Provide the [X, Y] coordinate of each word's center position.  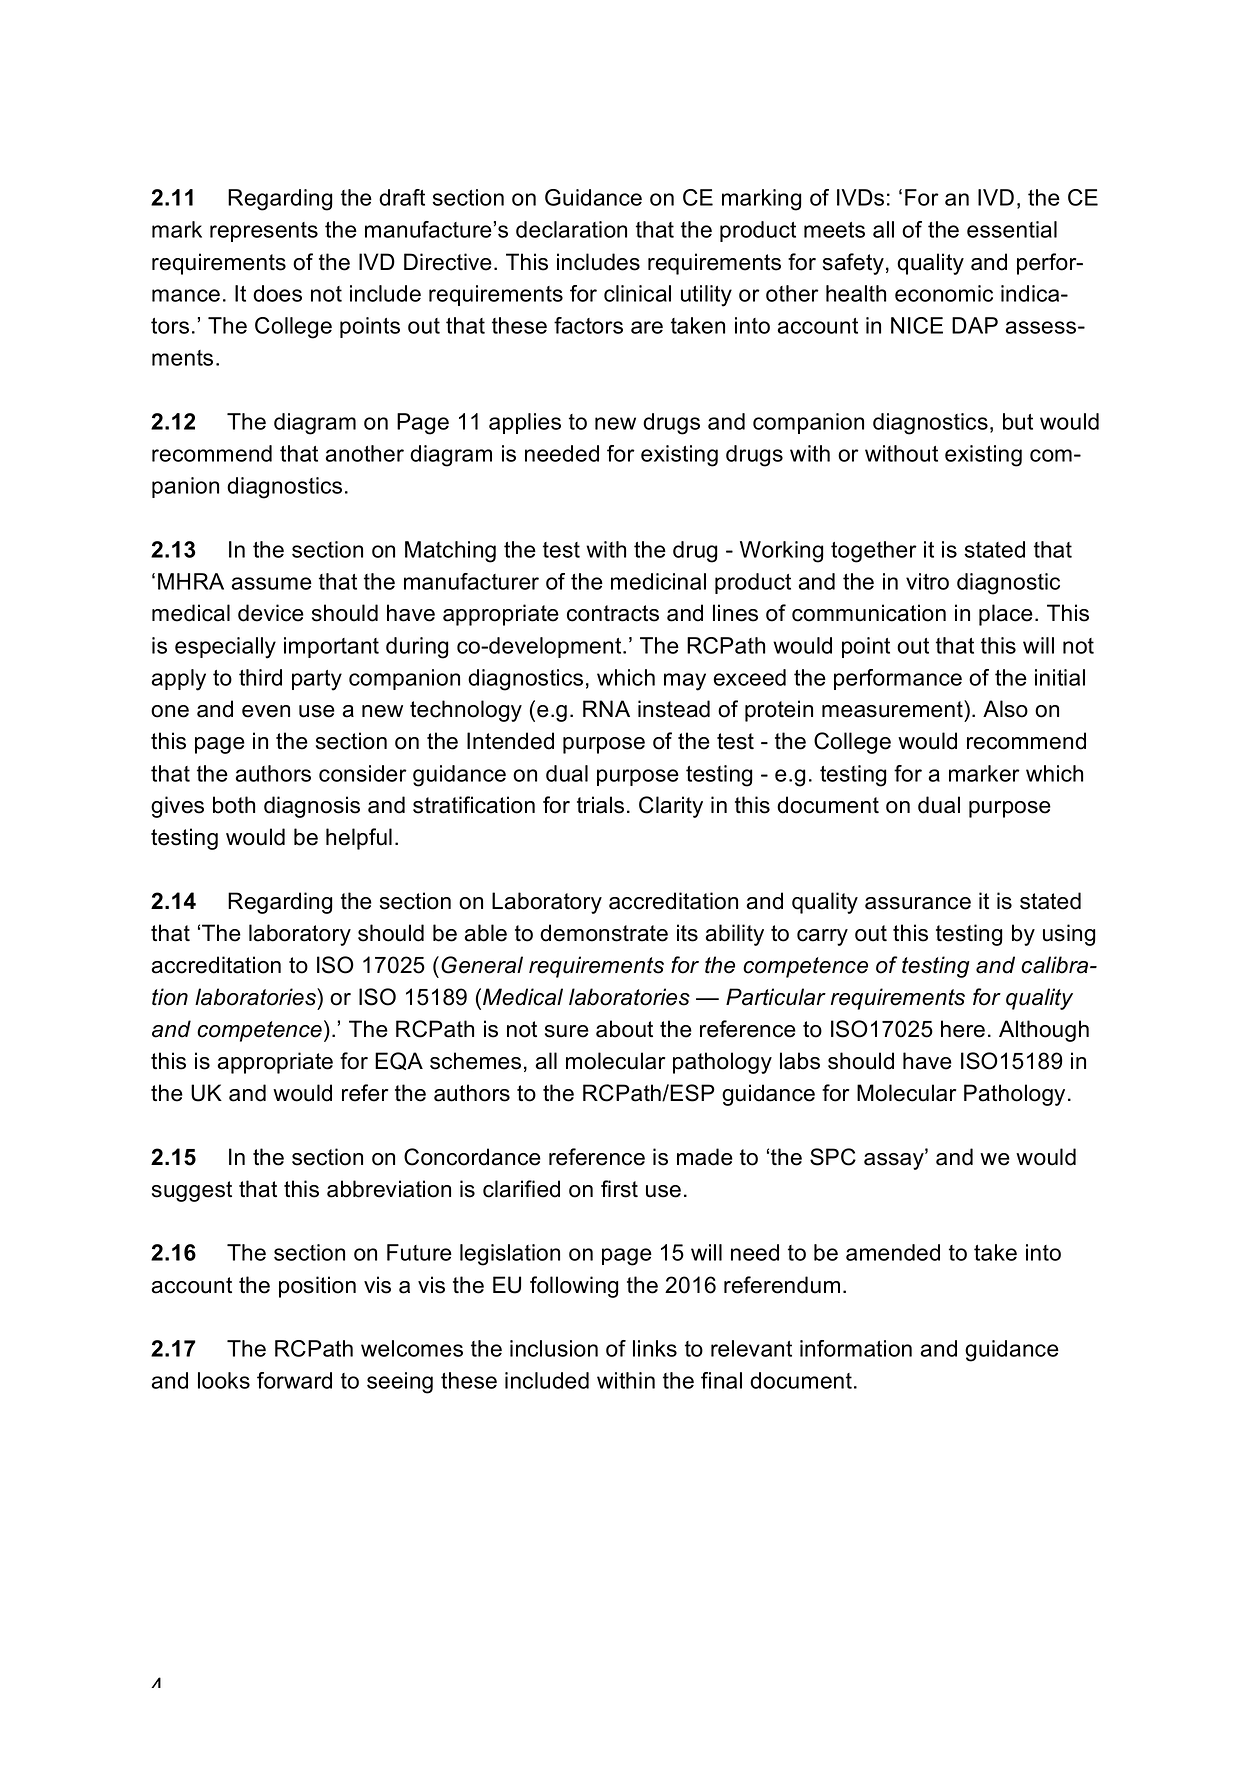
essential [1012, 229]
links [655, 1348]
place [1006, 615]
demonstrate [604, 933]
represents [264, 232]
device [271, 613]
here [963, 1029]
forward [294, 1380]
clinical [637, 293]
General [482, 965]
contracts [613, 613]
